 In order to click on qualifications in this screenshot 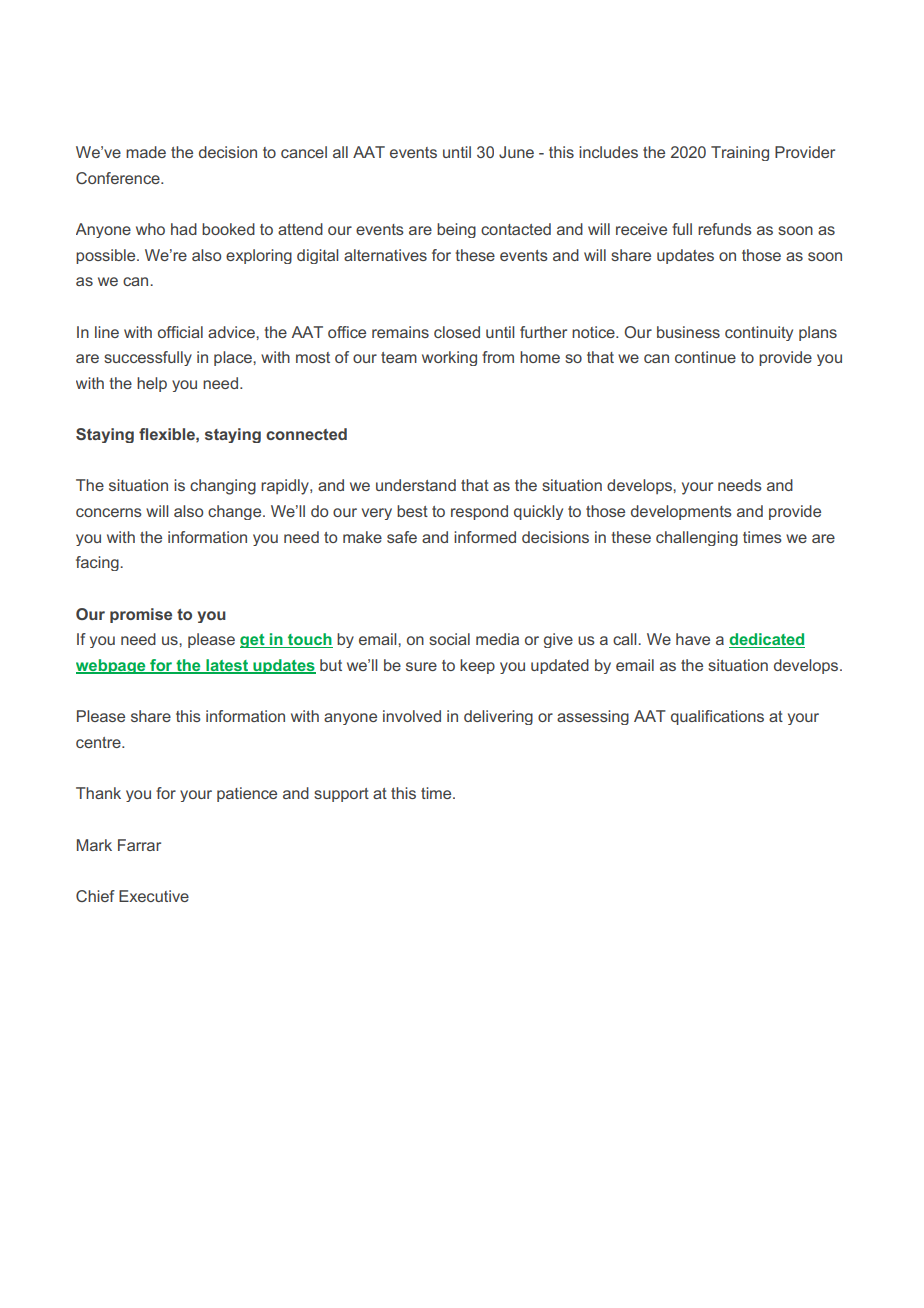, I will do `click(717, 717)`.
